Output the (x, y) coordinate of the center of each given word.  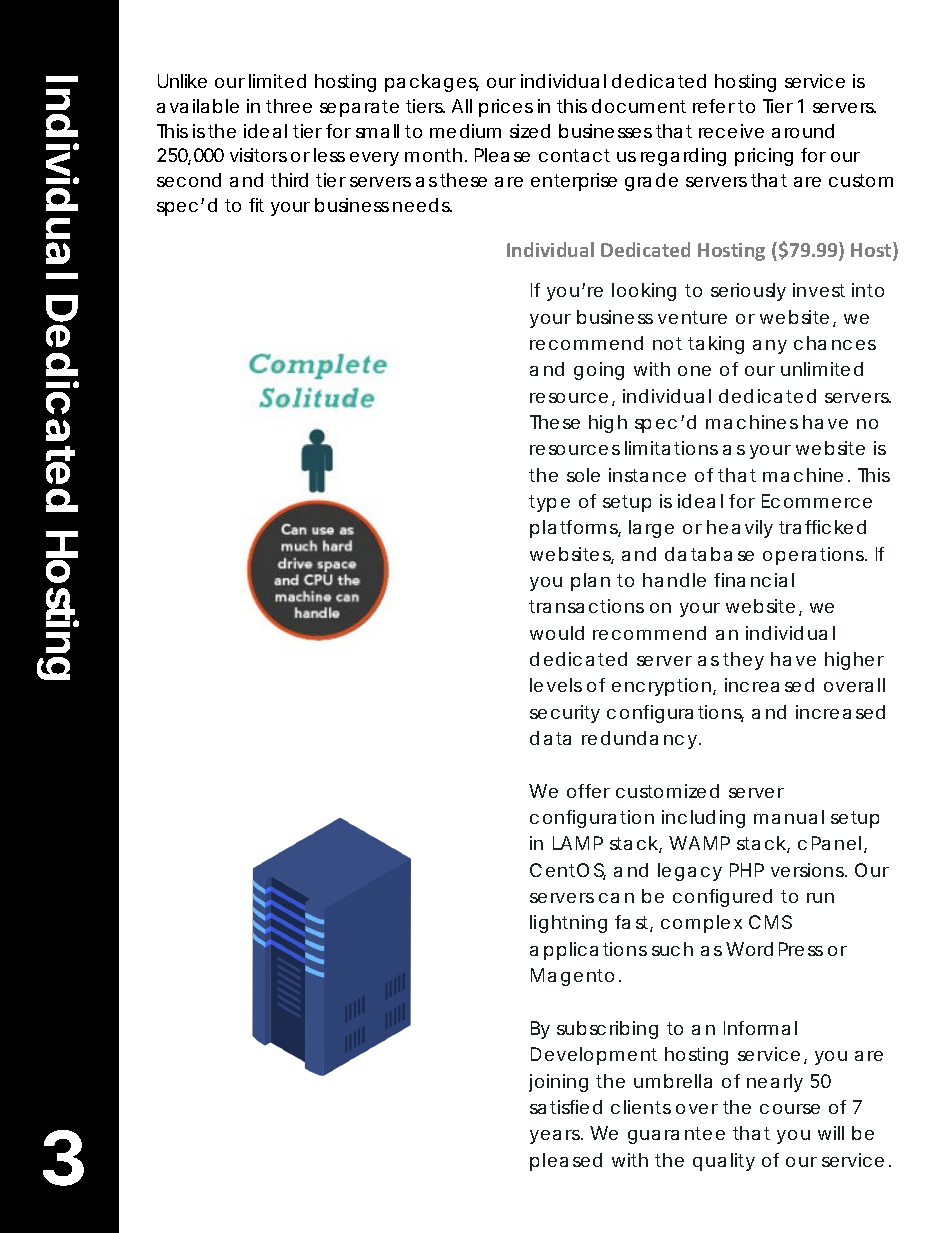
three (289, 106)
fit (256, 205)
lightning (568, 924)
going (599, 371)
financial (754, 580)
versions (808, 870)
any (770, 347)
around (803, 131)
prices (506, 108)
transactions (586, 606)
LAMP (578, 843)
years (556, 1137)
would (557, 633)
